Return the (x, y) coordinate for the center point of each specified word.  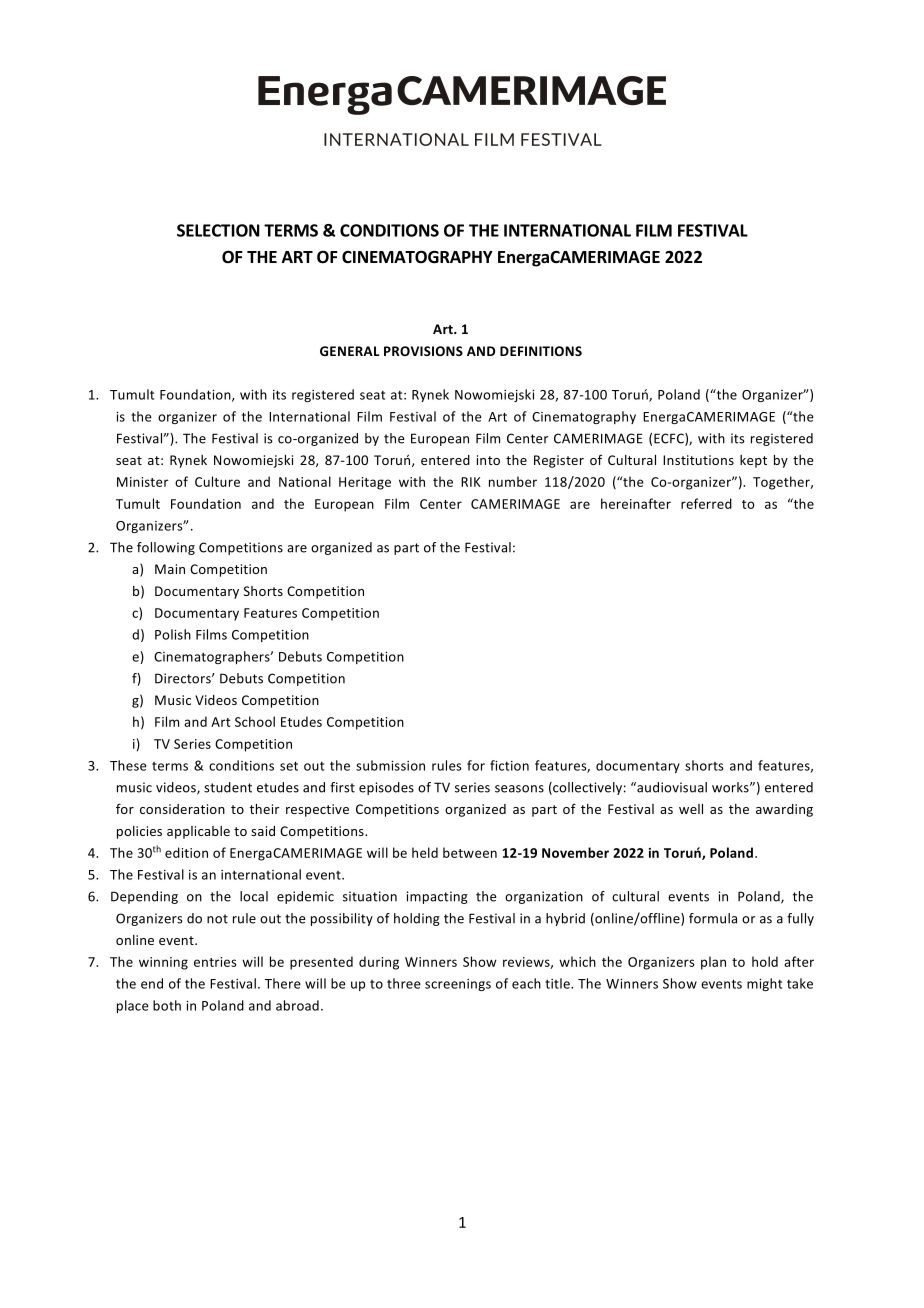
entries (215, 962)
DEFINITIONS (541, 351)
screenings (458, 985)
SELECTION (218, 230)
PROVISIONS (423, 351)
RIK (471, 482)
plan (713, 963)
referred (706, 503)
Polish (173, 634)
